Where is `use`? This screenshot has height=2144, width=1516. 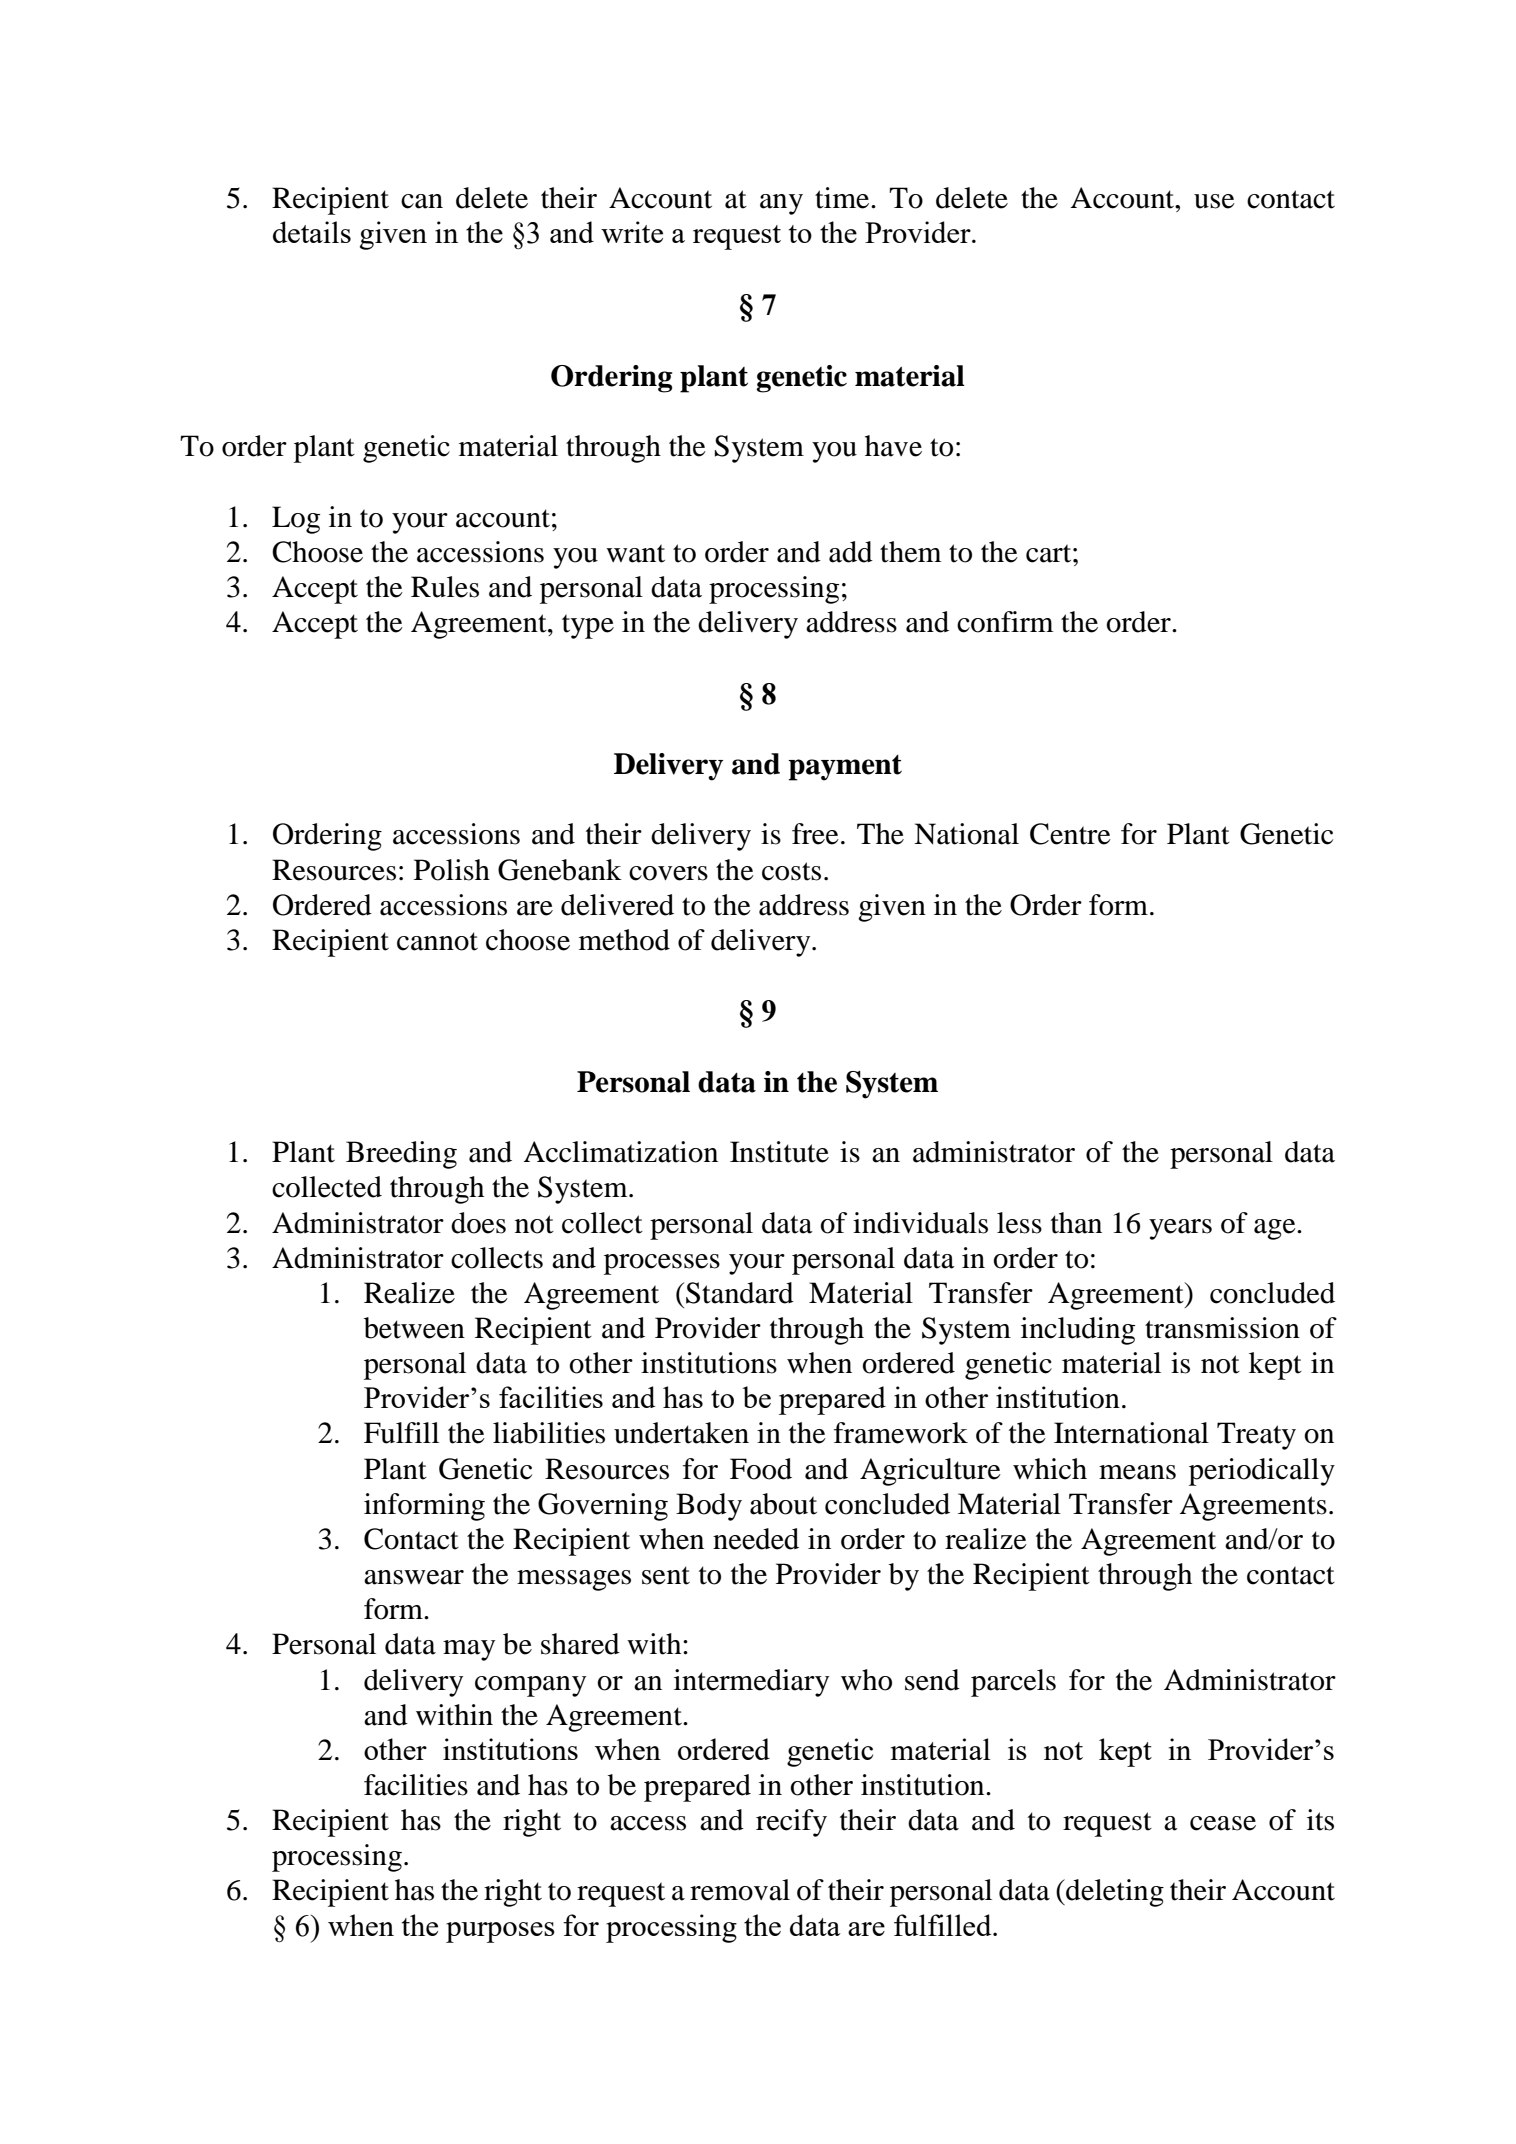
use is located at coordinates (1214, 201).
